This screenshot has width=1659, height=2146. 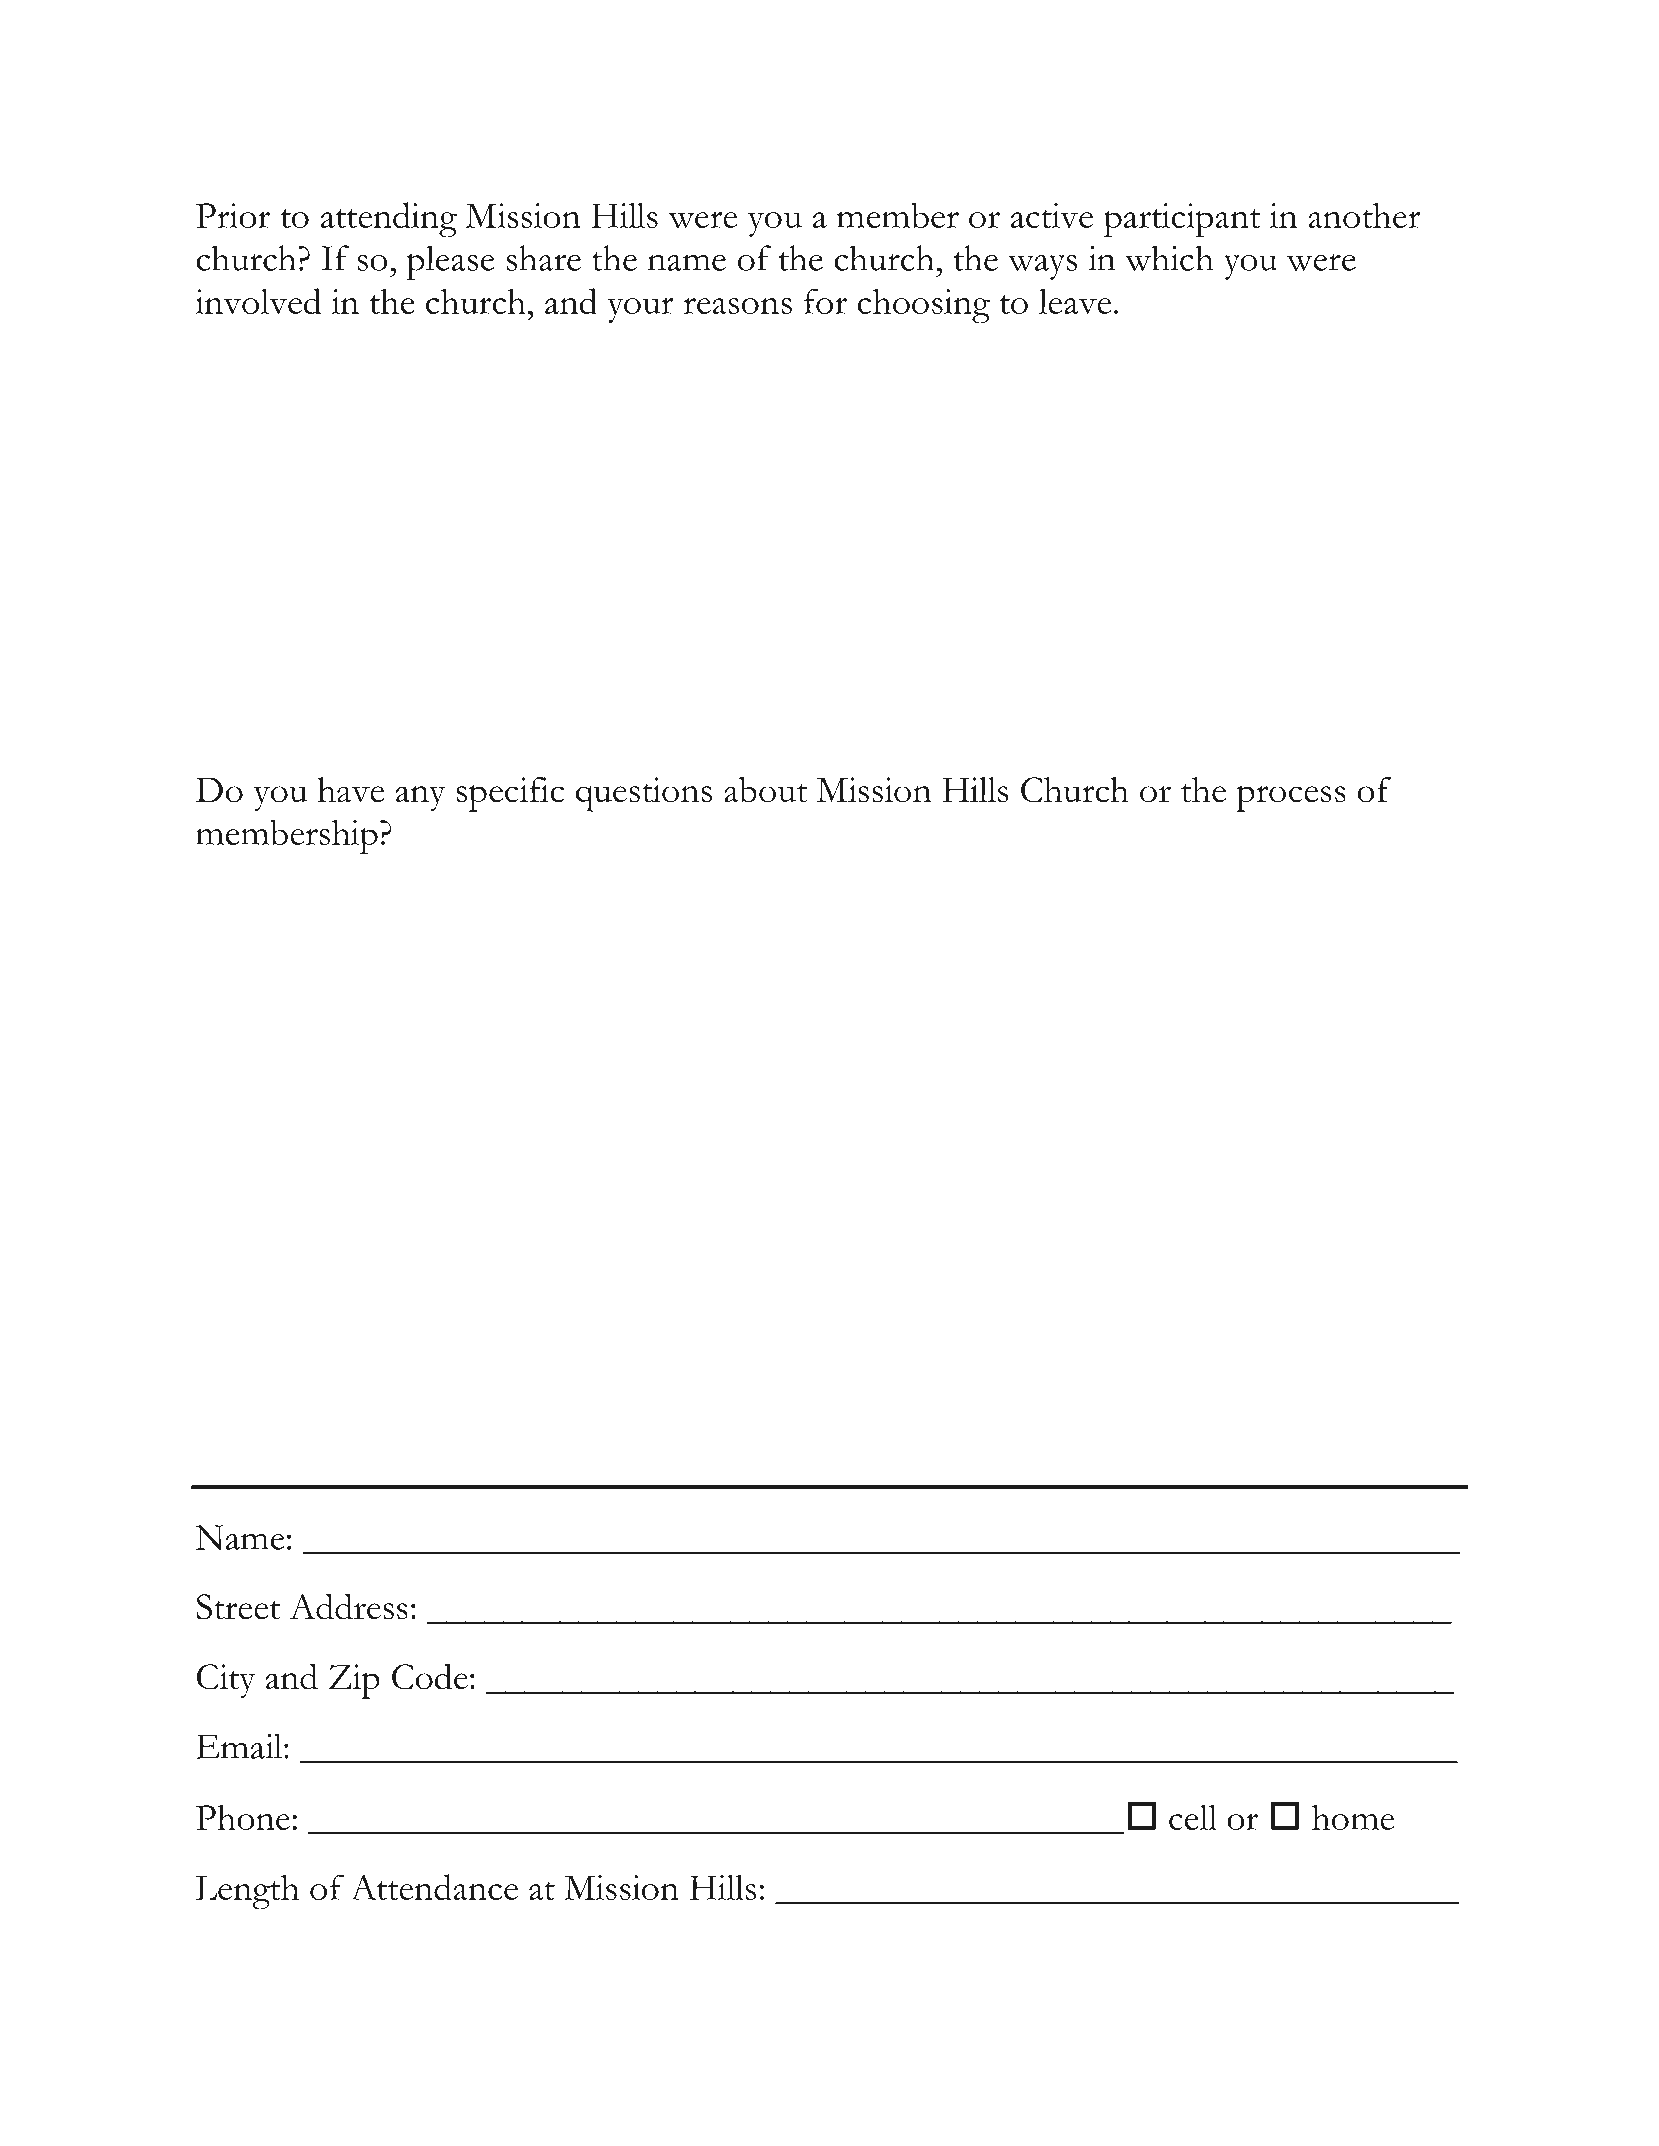 What do you see at coordinates (434, 1887) in the screenshot?
I see `Attendance` at bounding box center [434, 1887].
